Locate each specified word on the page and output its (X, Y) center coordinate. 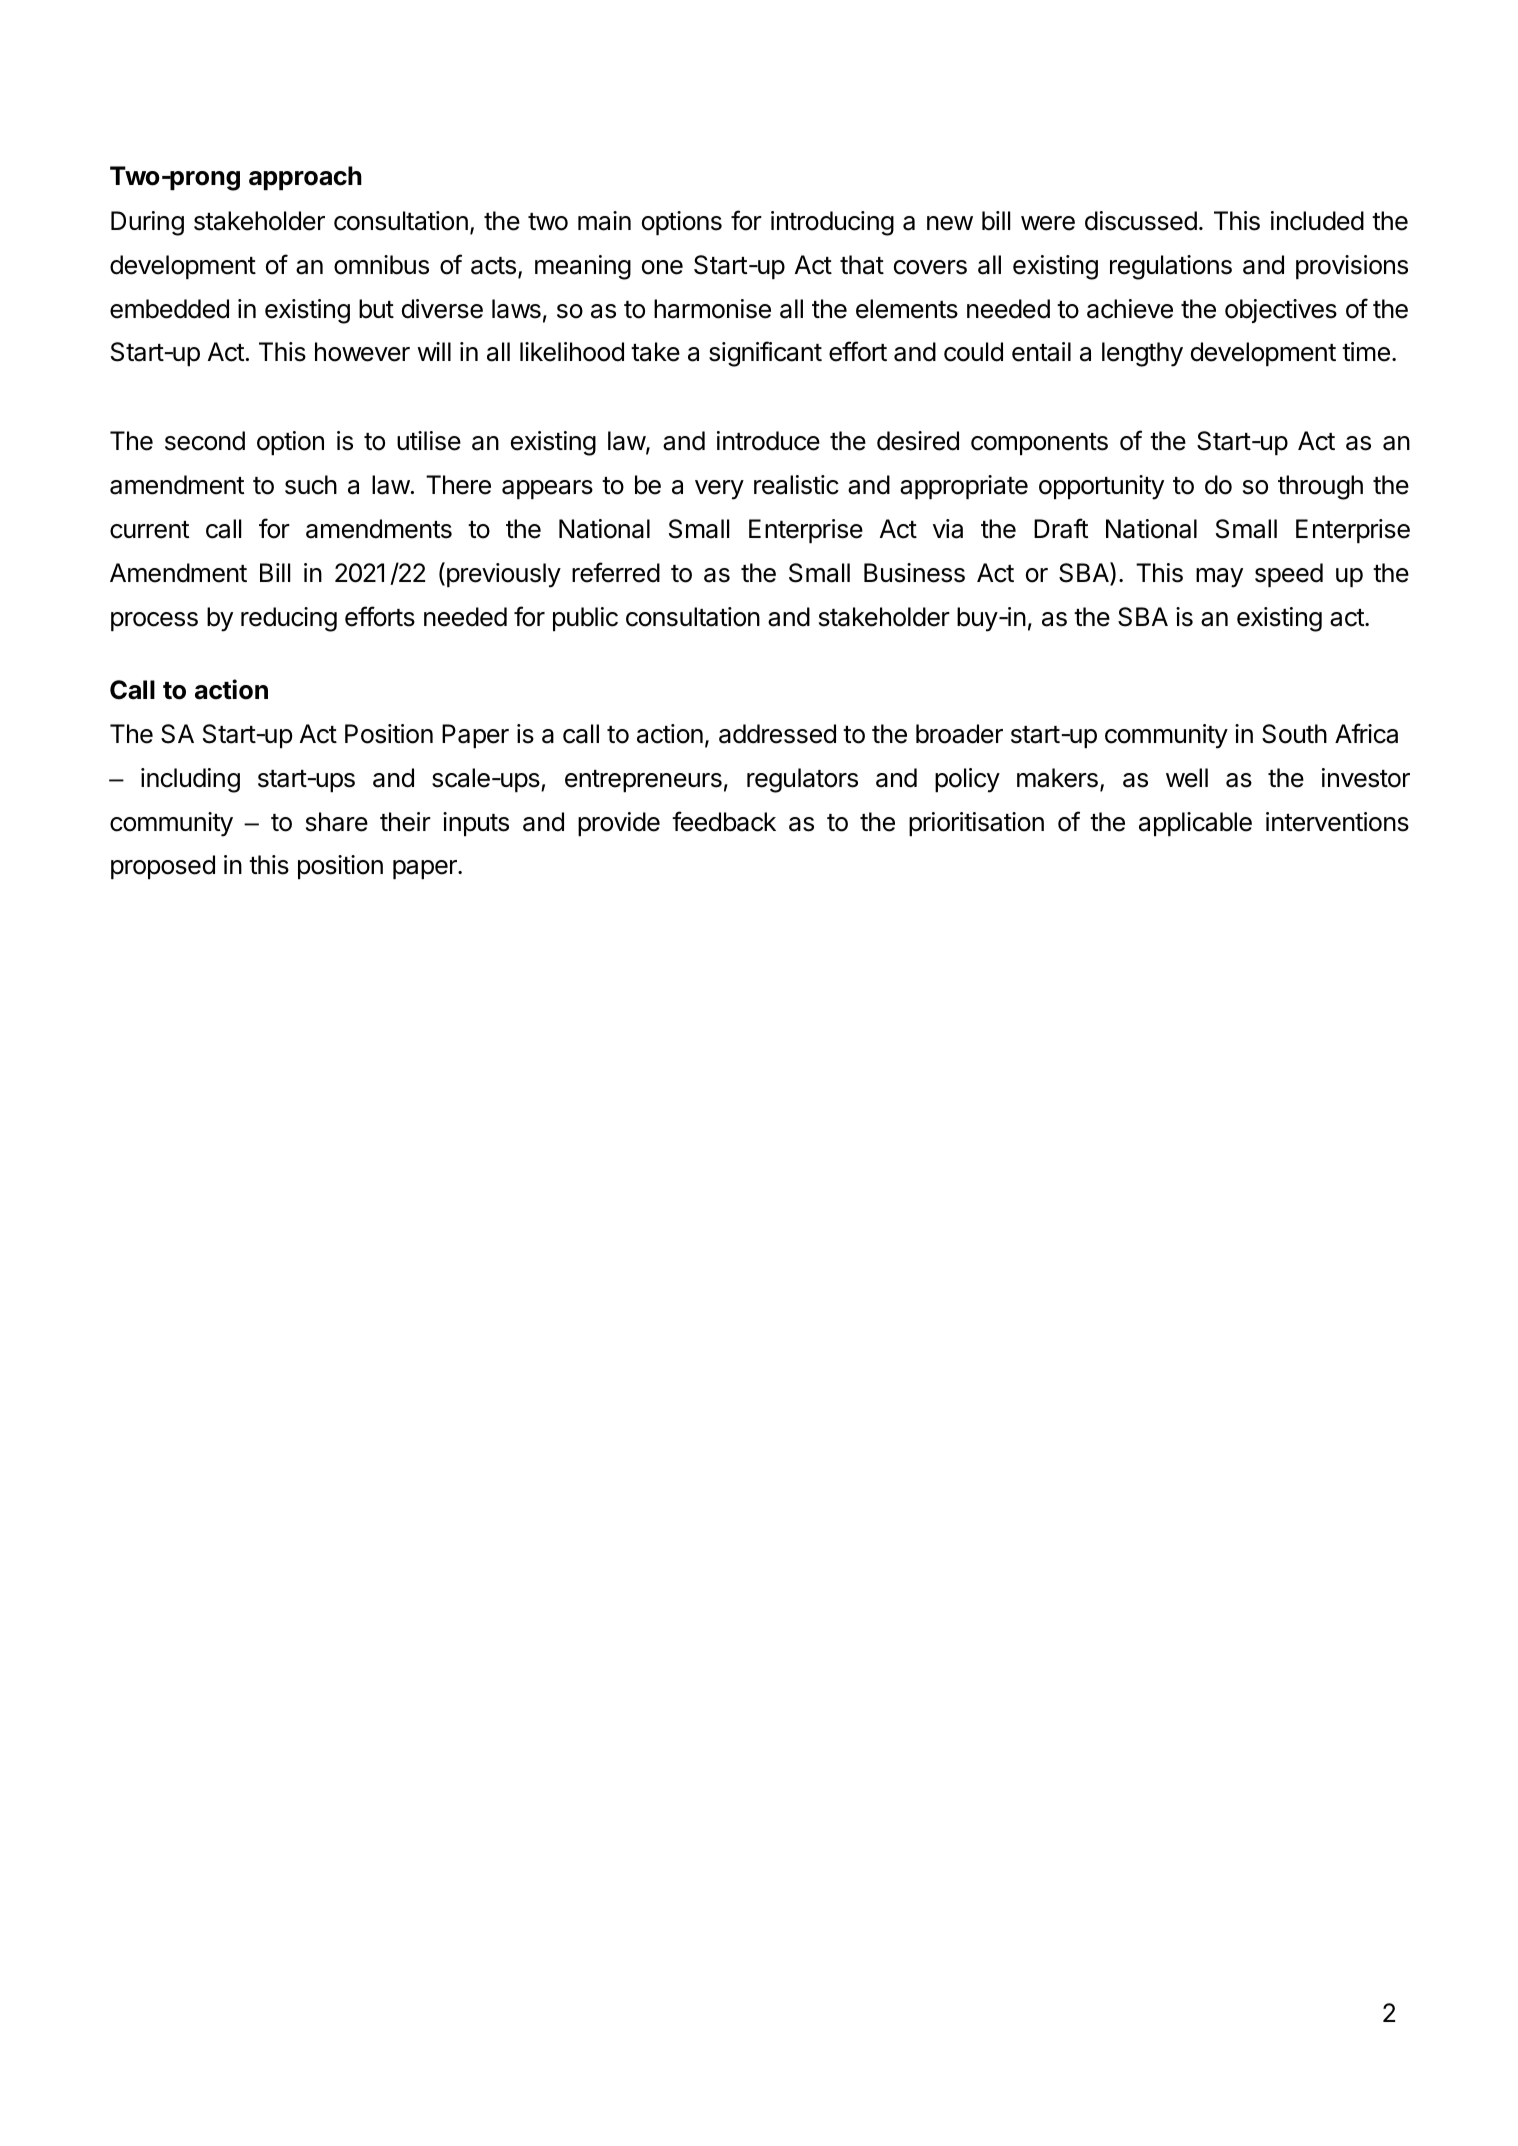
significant (765, 354)
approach (305, 178)
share (337, 822)
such (311, 485)
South (1294, 734)
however (362, 352)
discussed (1141, 221)
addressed (777, 734)
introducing (832, 223)
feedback (724, 821)
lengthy (1142, 354)
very (719, 490)
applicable (1195, 824)
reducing (289, 619)
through (1320, 487)
